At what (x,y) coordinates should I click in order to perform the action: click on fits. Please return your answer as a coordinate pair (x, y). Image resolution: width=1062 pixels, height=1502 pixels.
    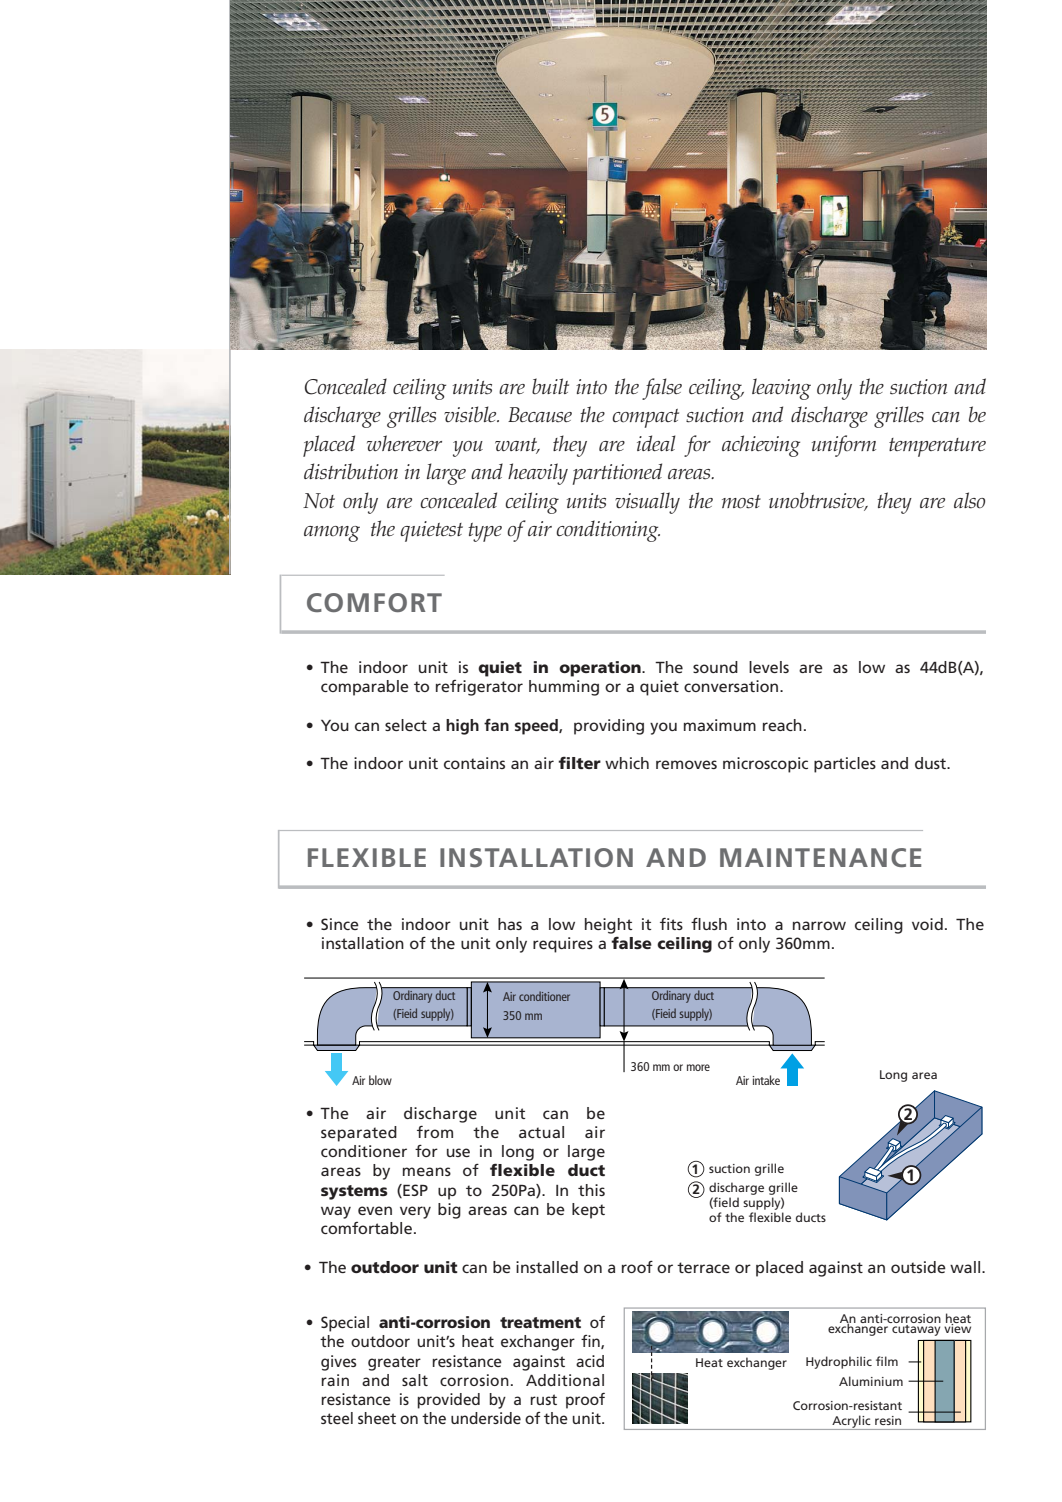
    Looking at the image, I should click on (671, 924).
